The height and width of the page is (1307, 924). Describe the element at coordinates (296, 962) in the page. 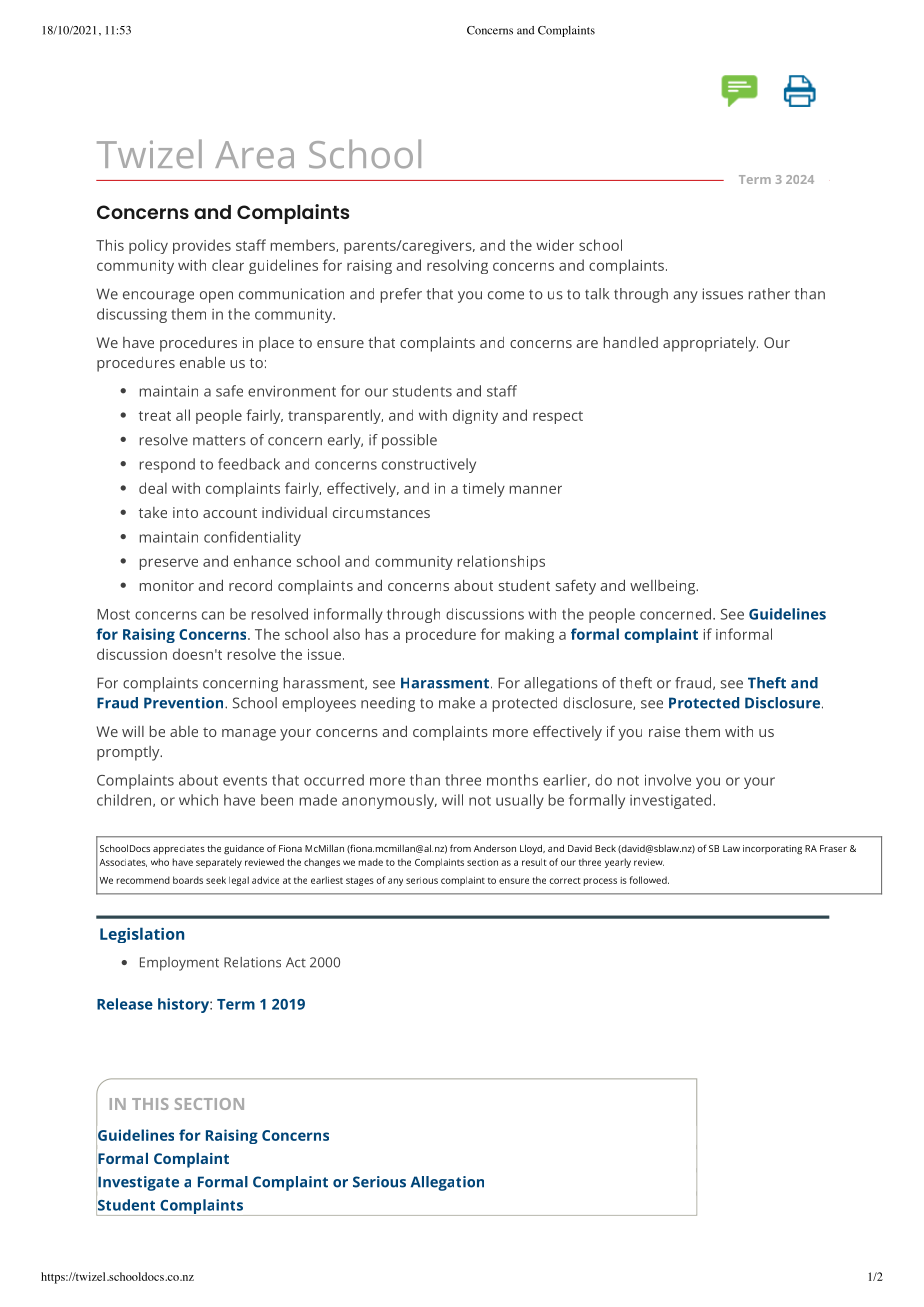

I see `Act` at that location.
